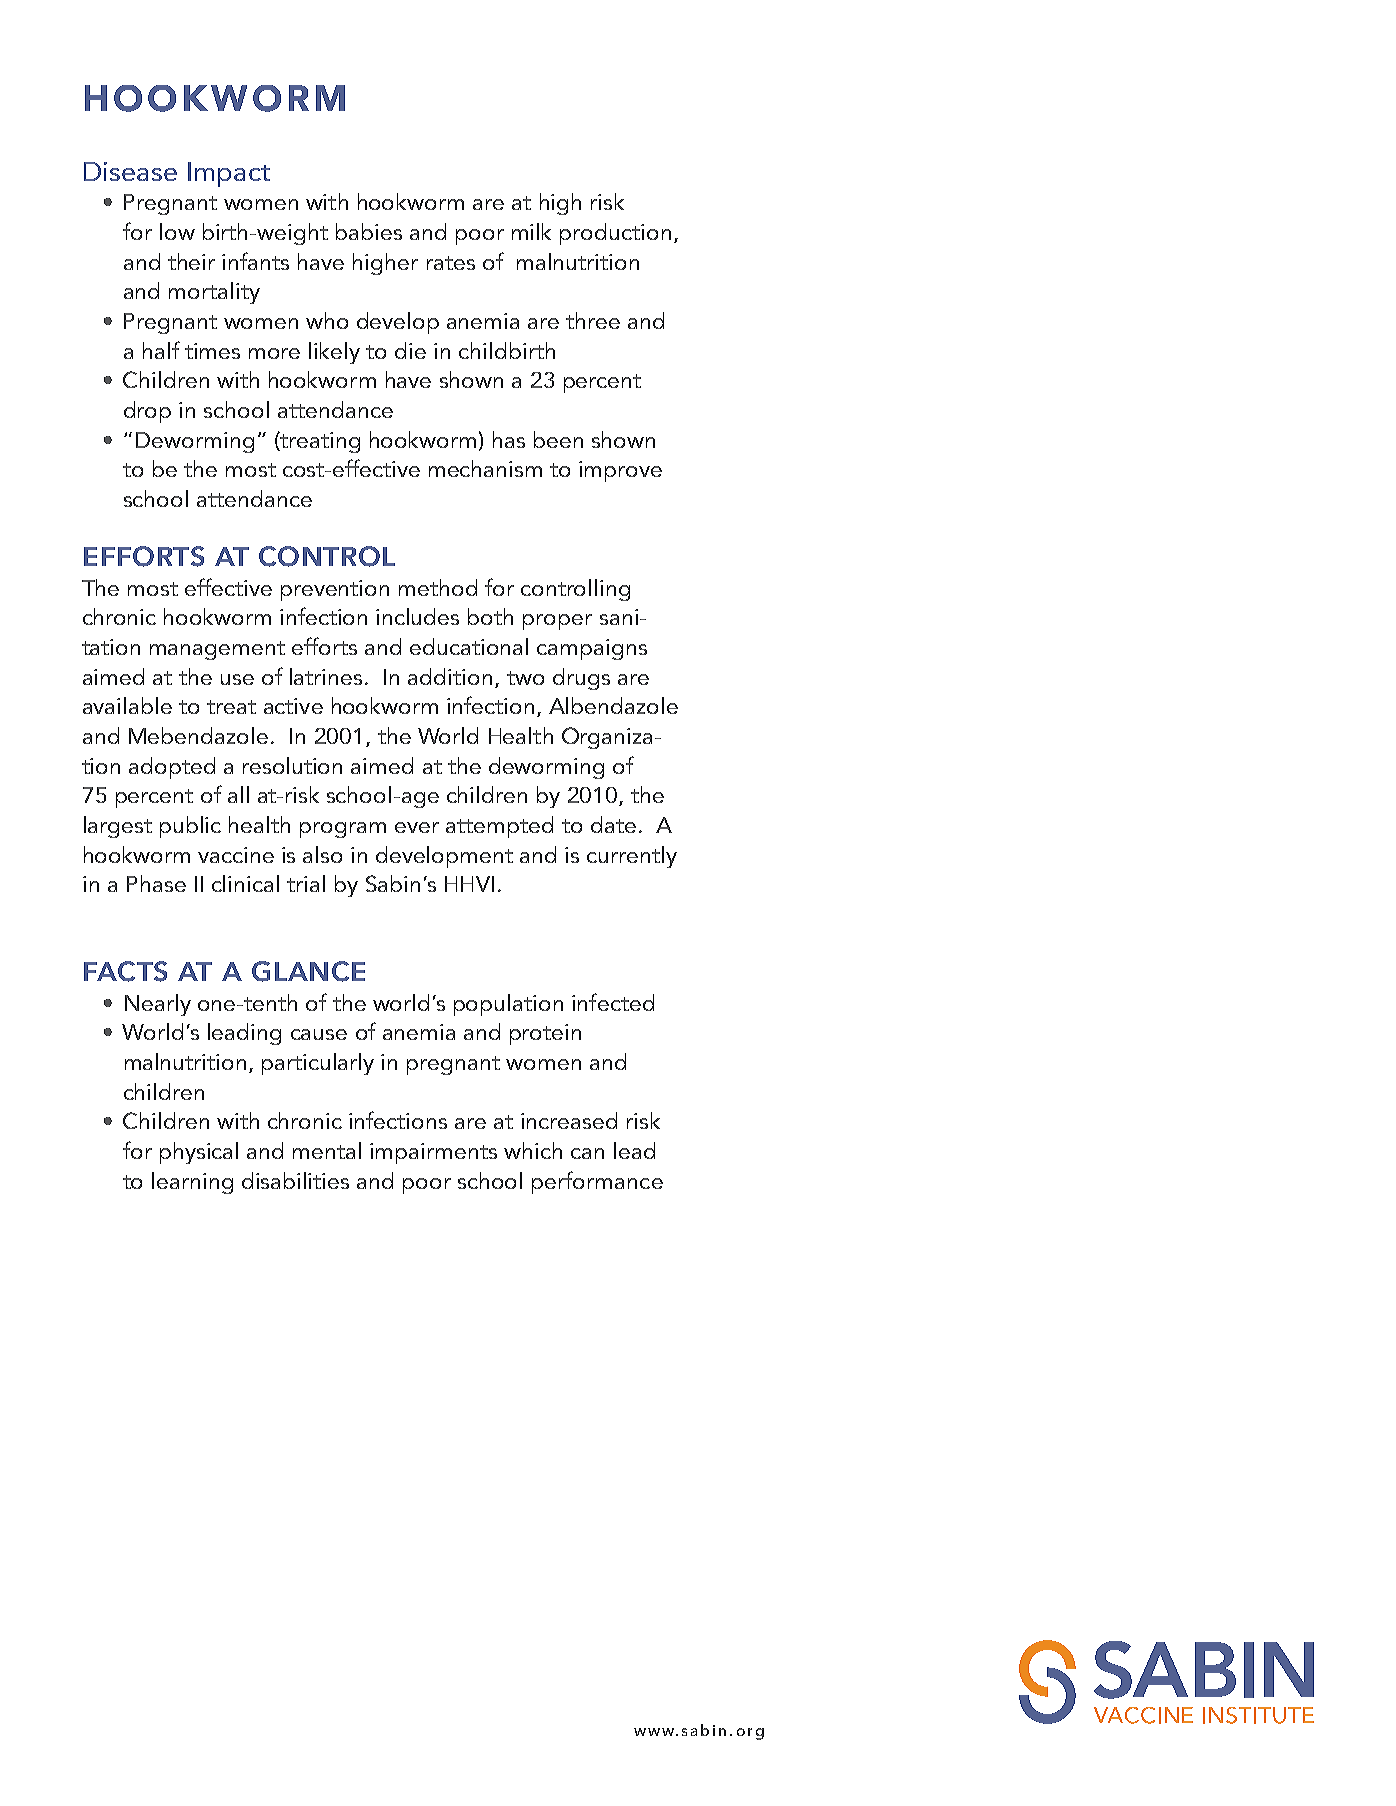  What do you see at coordinates (531, 231) in the screenshot?
I see `milk` at bounding box center [531, 231].
